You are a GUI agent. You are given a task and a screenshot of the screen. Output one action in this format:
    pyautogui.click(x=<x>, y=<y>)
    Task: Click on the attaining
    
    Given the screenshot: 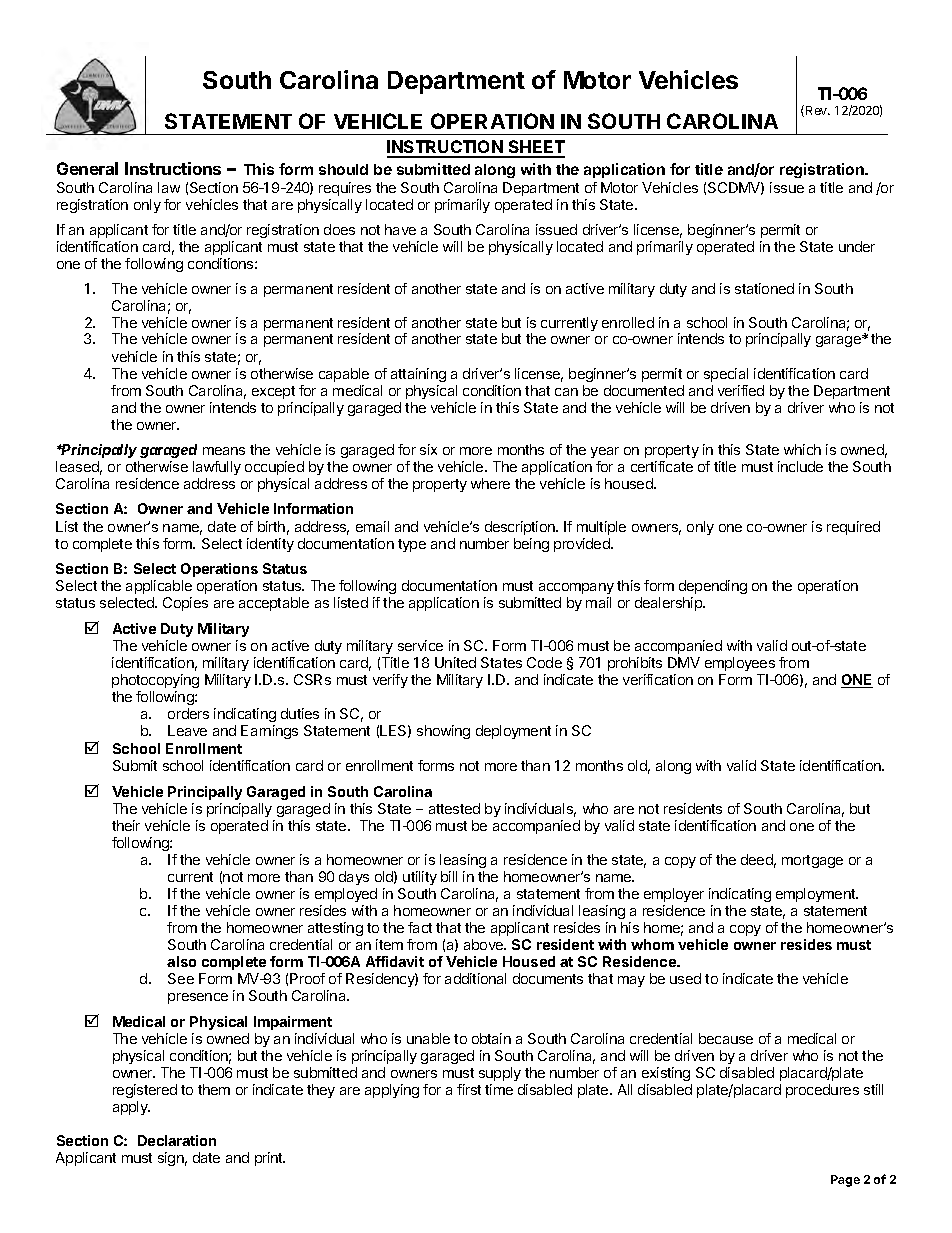 What is the action you would take?
    pyautogui.click(x=418, y=375)
